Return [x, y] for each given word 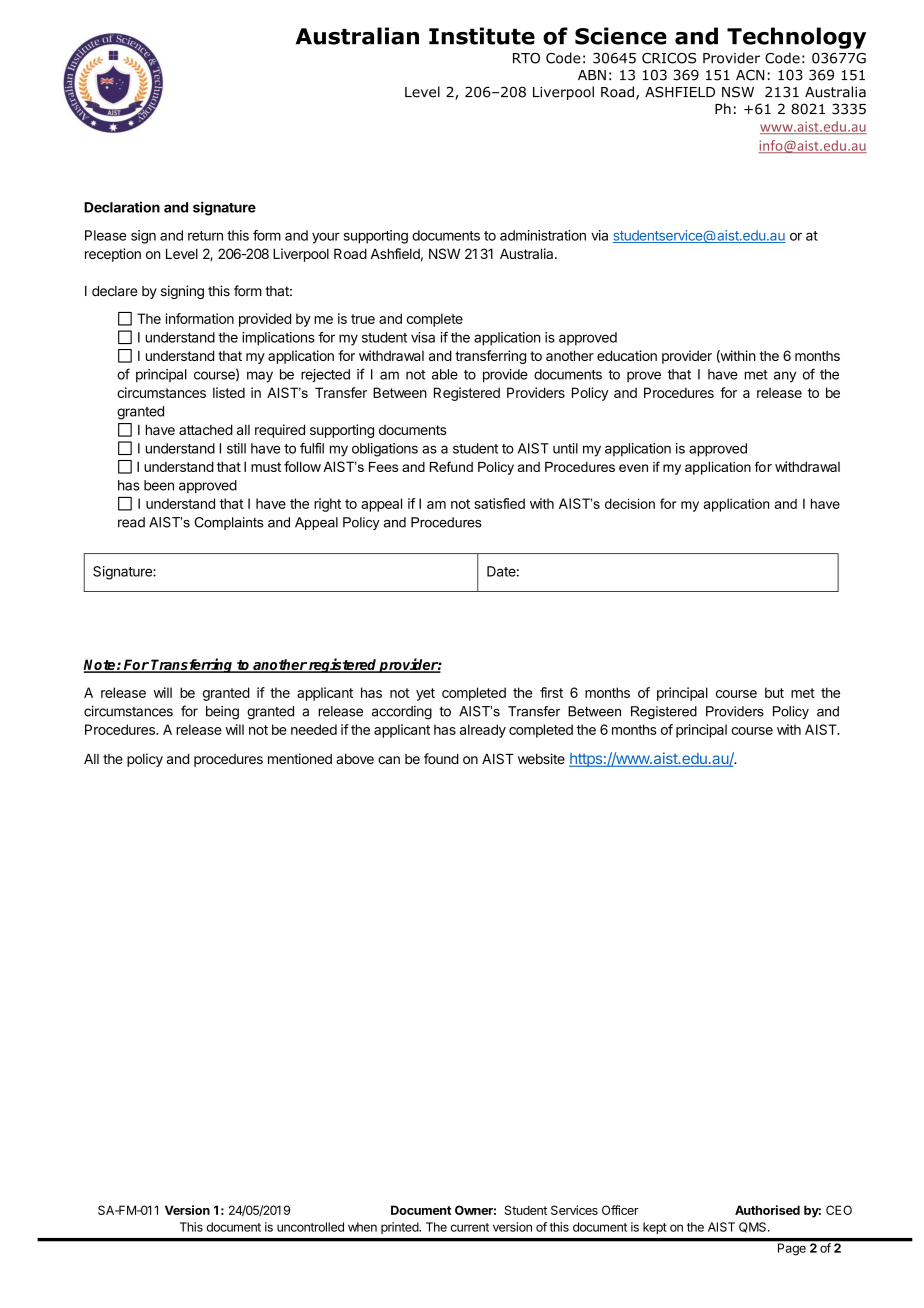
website [541, 758]
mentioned [300, 758]
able [445, 374]
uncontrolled [310, 1227]
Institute [482, 36]
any [785, 377]
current [470, 1227]
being [222, 713]
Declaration [122, 207]
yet [425, 694]
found [441, 758]
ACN [750, 75]
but [774, 692]
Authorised [767, 1210]
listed [229, 392]
